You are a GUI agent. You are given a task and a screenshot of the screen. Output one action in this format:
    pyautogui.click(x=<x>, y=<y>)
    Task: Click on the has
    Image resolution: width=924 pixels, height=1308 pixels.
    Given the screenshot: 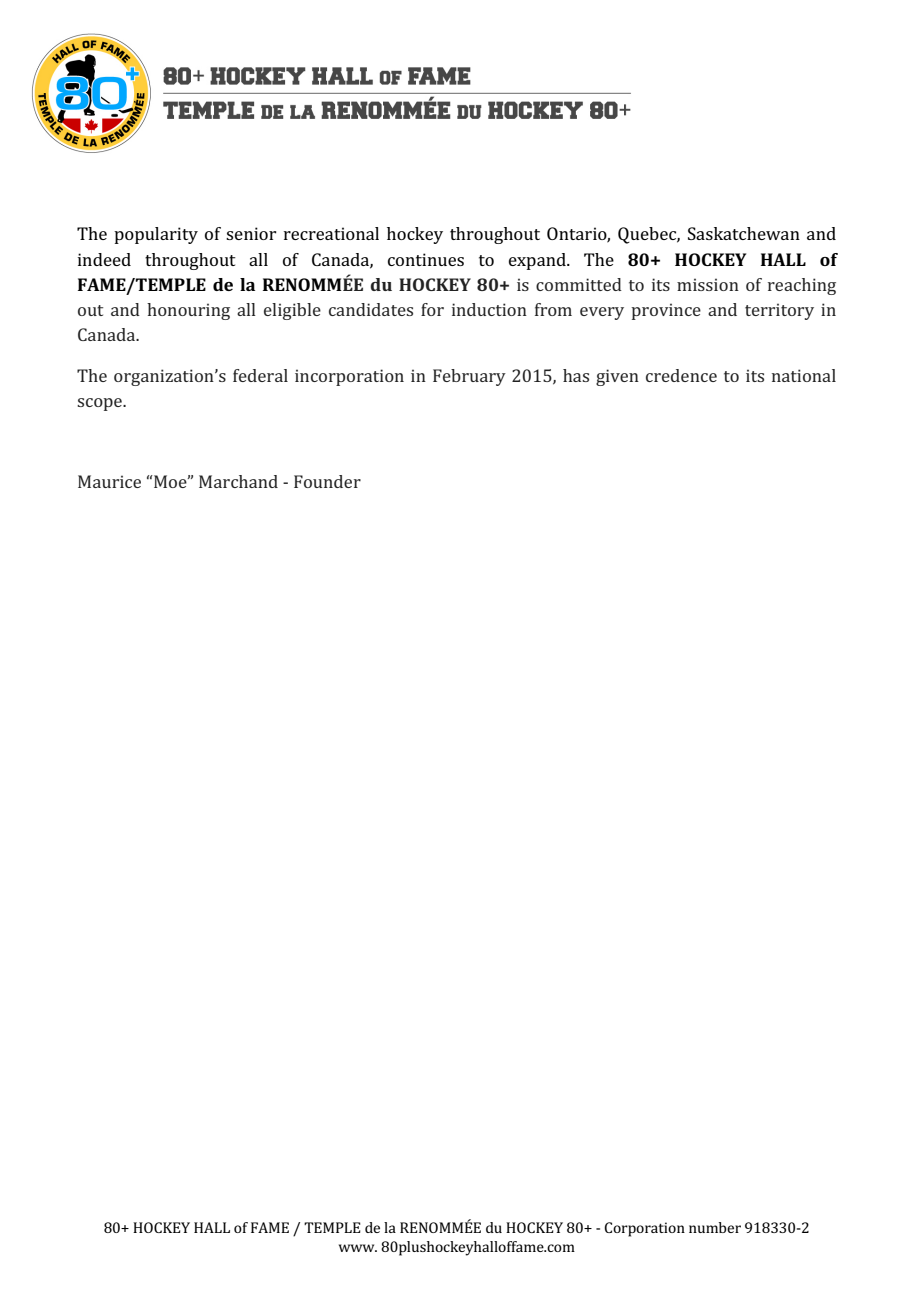 What is the action you would take?
    pyautogui.click(x=576, y=375)
